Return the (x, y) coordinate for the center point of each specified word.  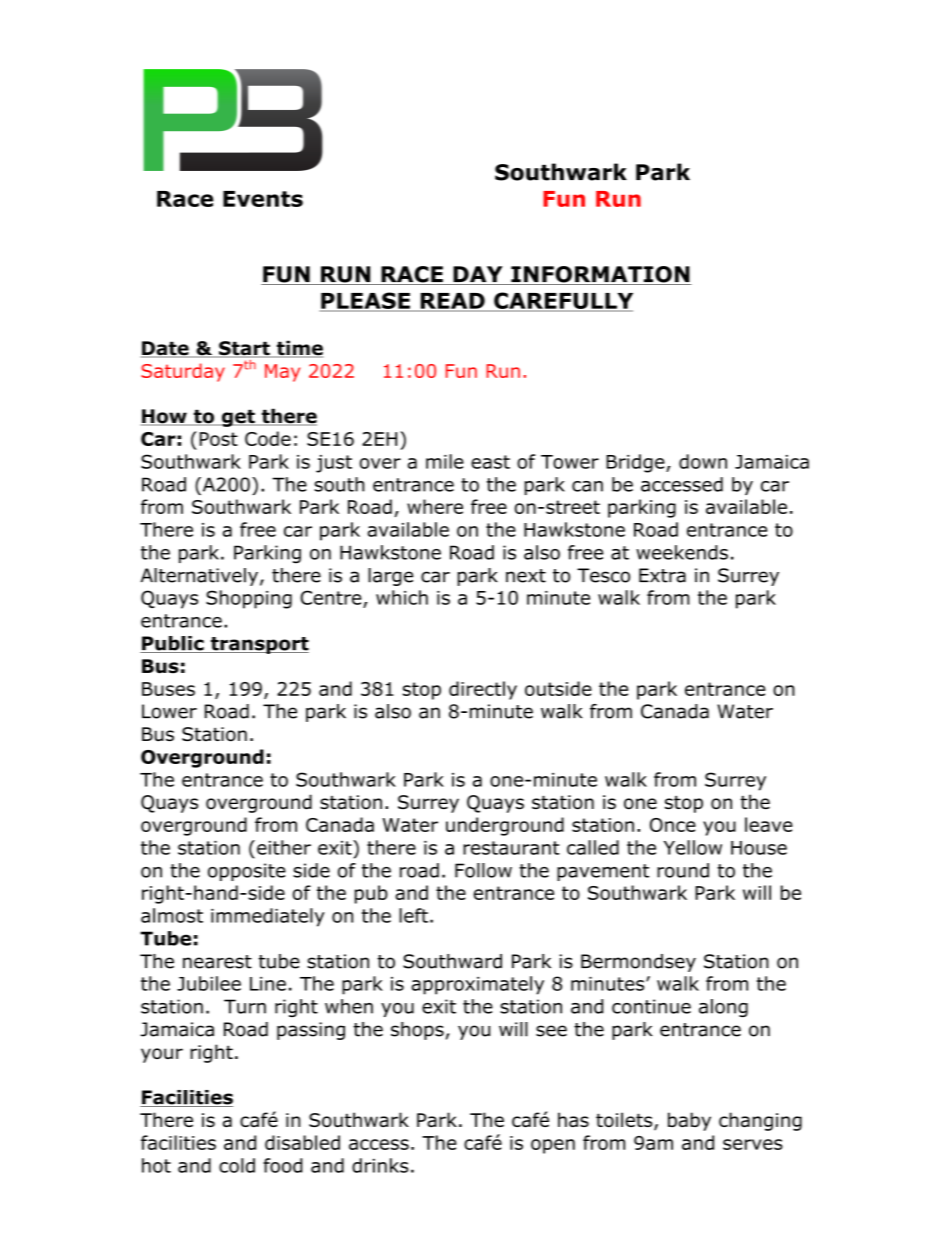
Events (263, 199)
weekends (682, 552)
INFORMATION (600, 275)
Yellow (693, 847)
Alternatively (199, 577)
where (435, 506)
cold (237, 1165)
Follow (483, 870)
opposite (247, 872)
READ (452, 302)
